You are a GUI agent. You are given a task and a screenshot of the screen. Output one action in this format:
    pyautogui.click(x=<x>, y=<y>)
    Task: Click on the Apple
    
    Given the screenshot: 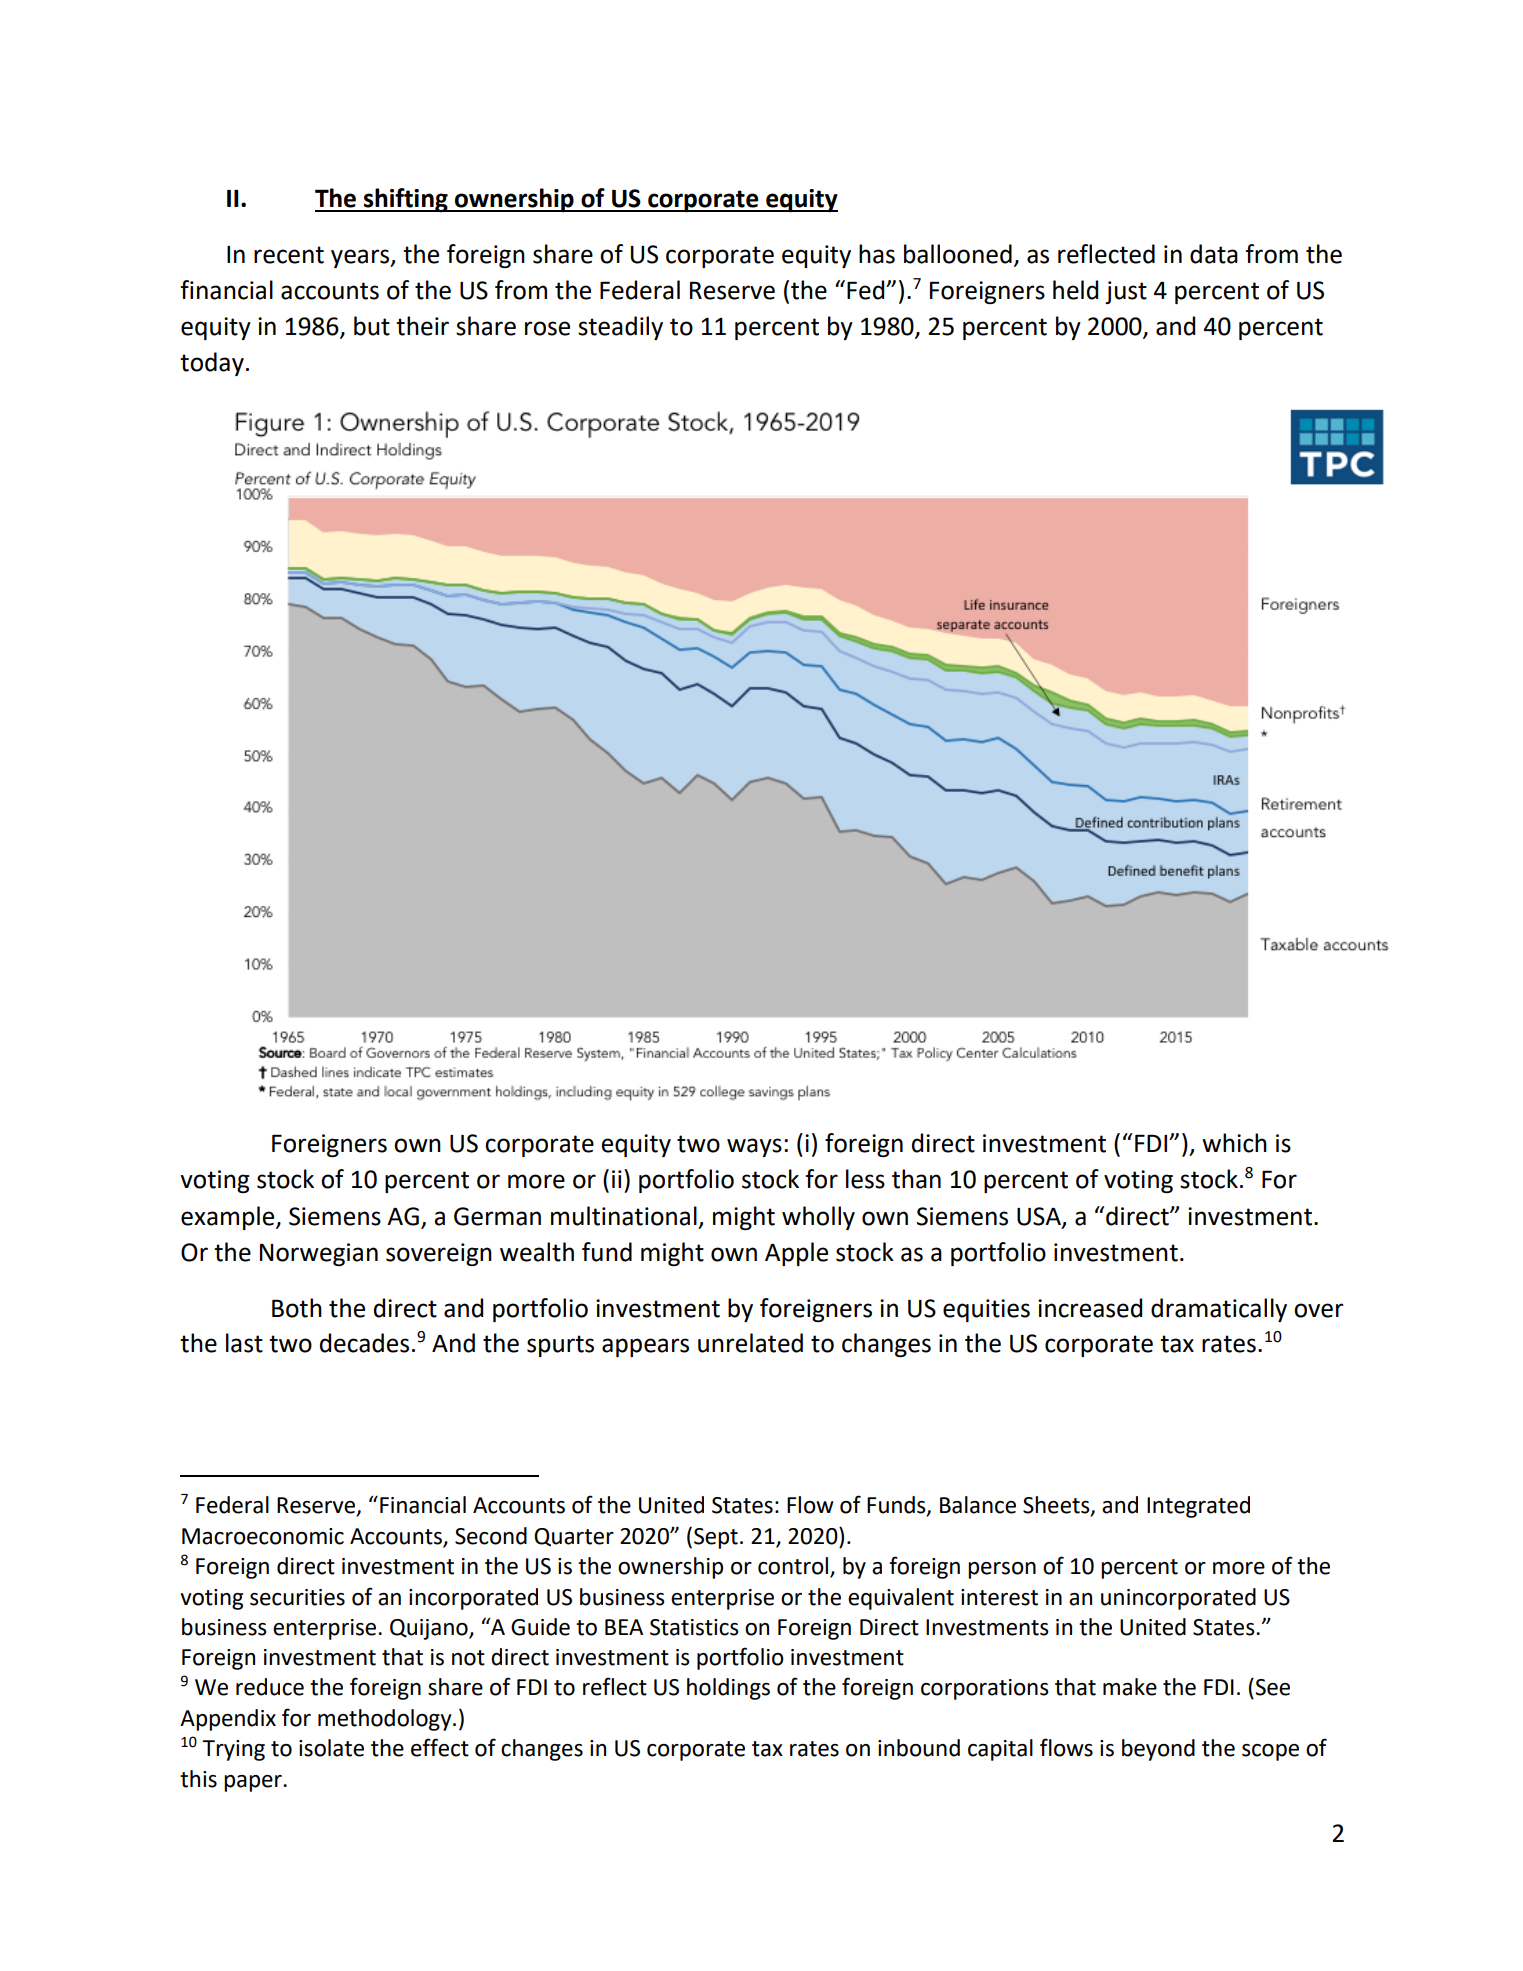 What is the action you would take?
    pyautogui.click(x=796, y=1254)
